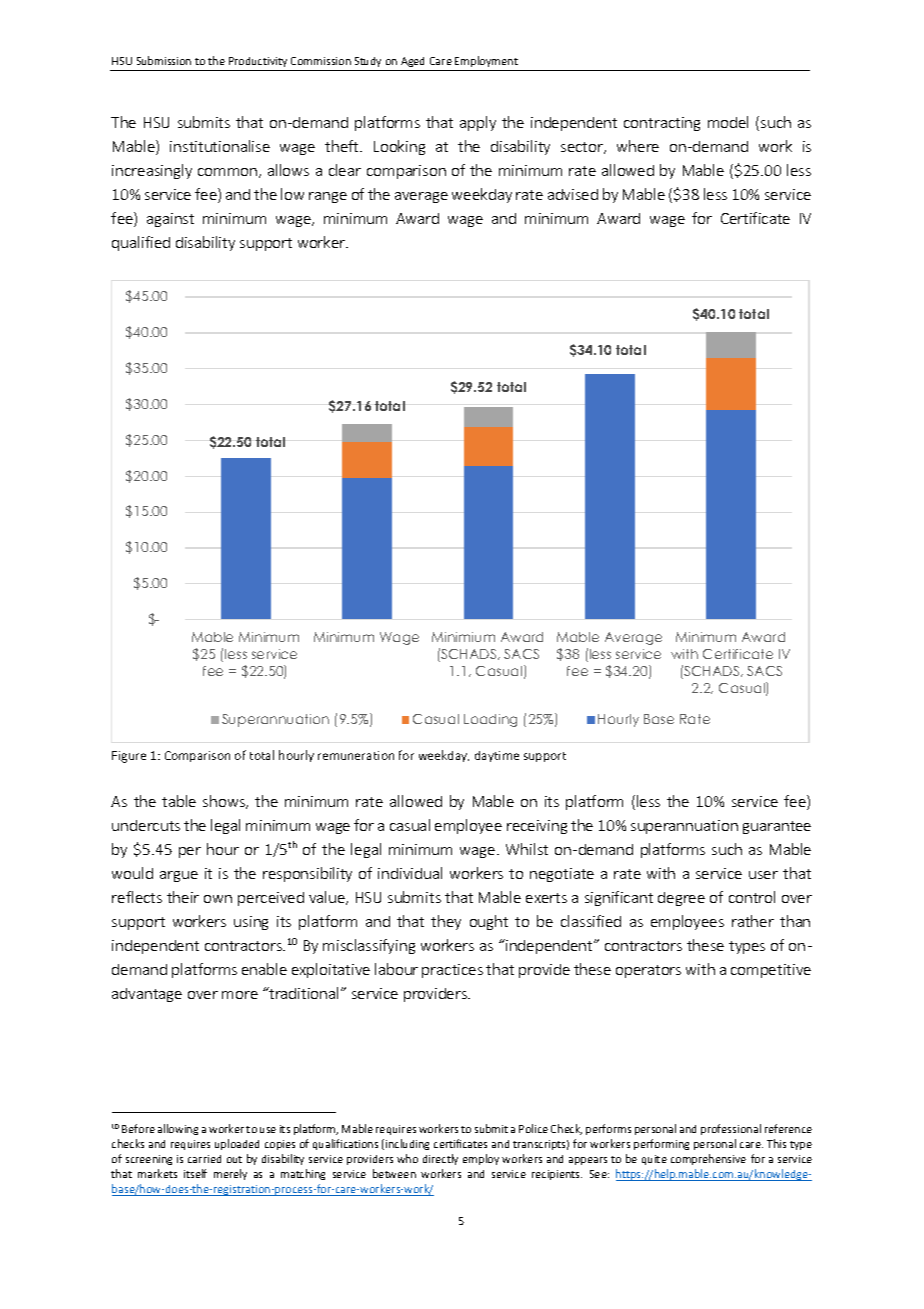 This screenshot has height=1309, width=924. Describe the element at coordinates (638, 146) in the screenshot. I see `where` at that location.
